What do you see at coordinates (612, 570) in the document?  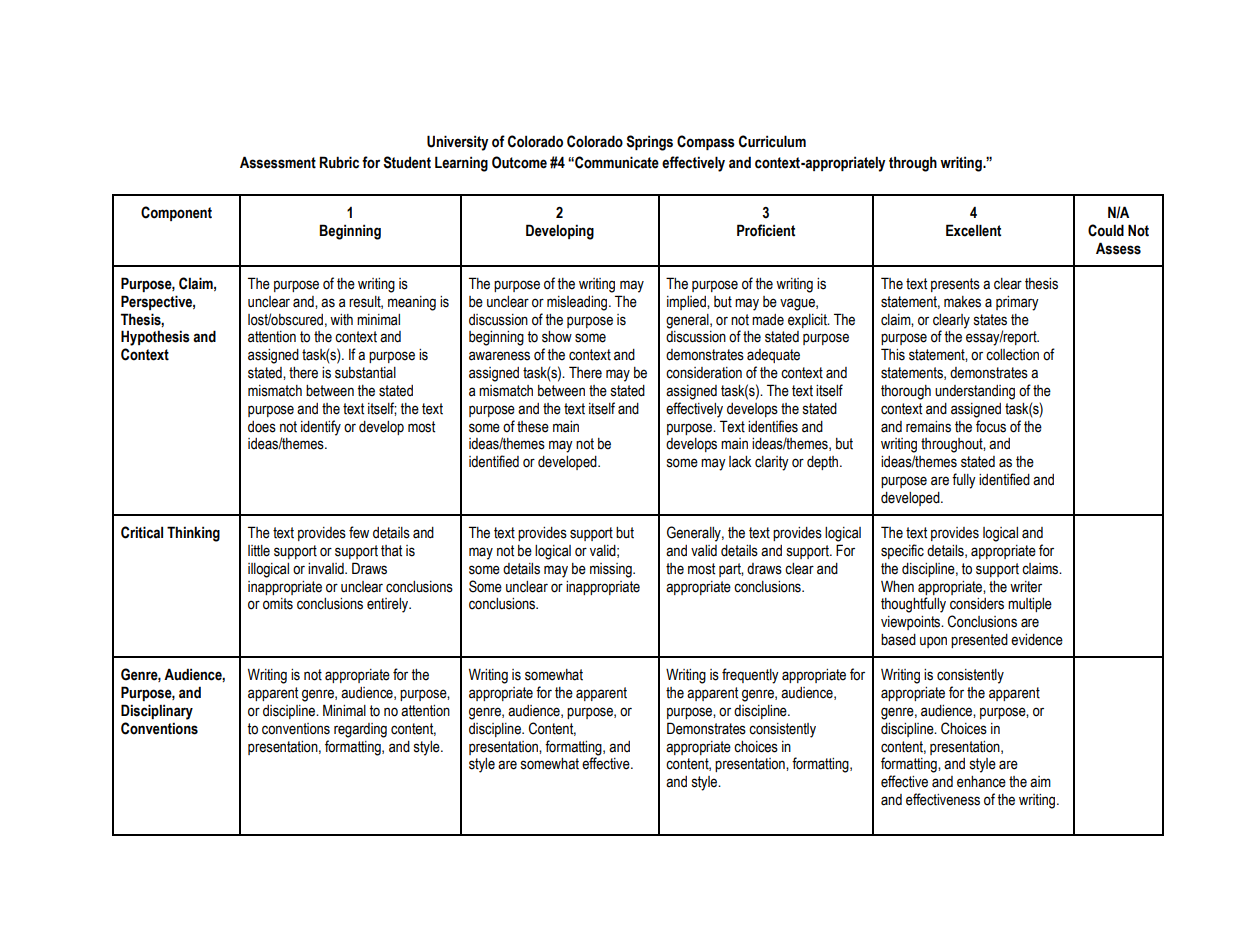 I see `missing` at bounding box center [612, 570].
